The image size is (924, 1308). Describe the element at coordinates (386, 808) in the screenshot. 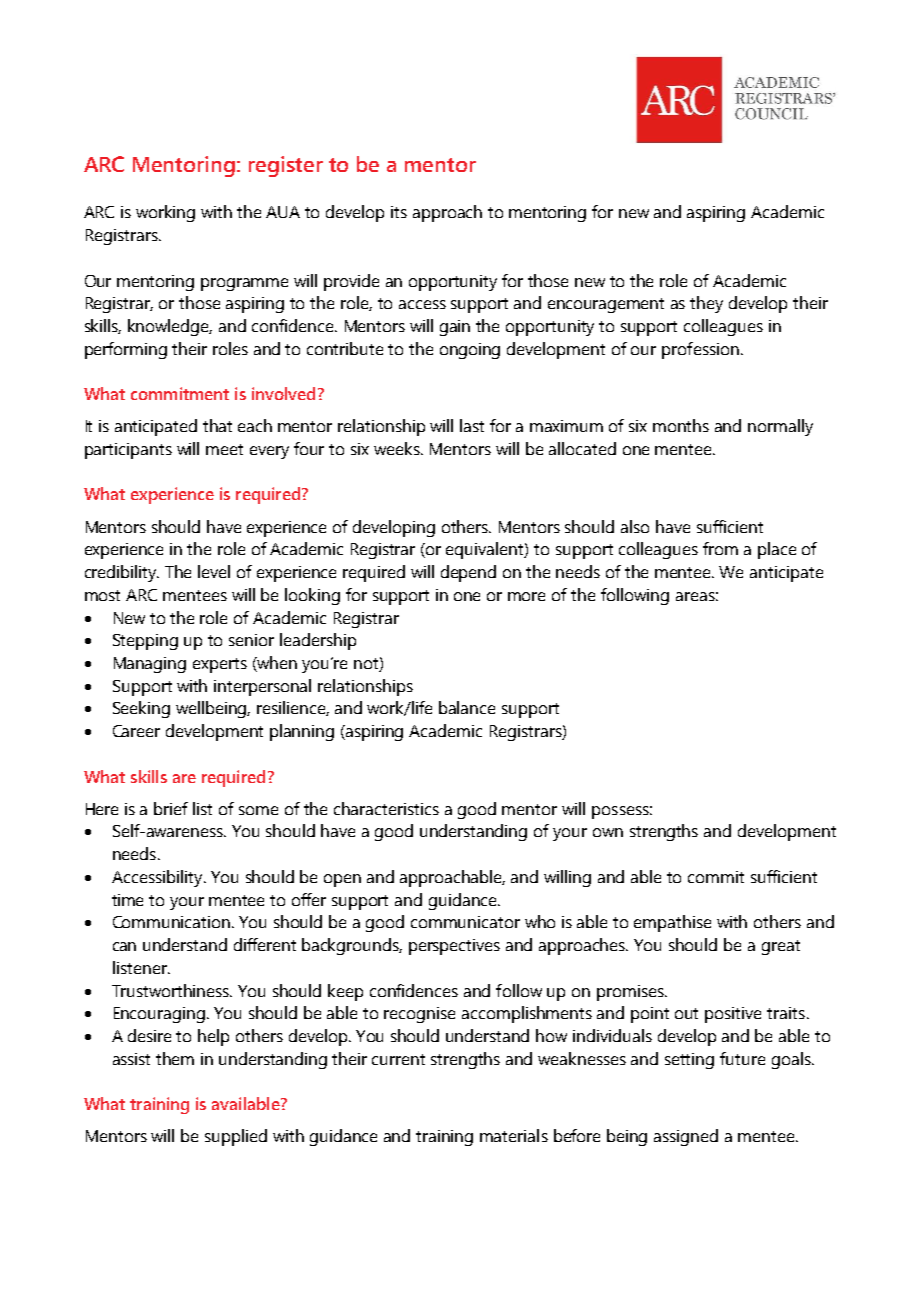

I see `characteristics` at that location.
